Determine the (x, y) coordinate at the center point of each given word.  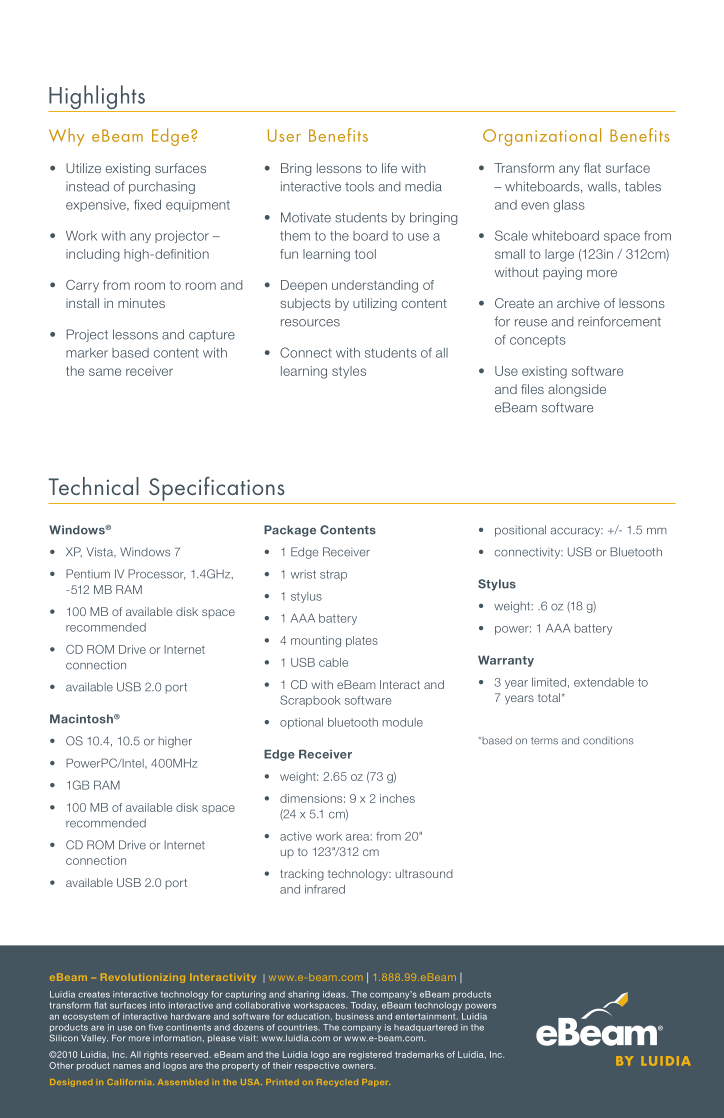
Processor (156, 574)
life (389, 168)
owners (359, 1066)
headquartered (426, 1028)
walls (603, 187)
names (127, 1066)
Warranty (506, 661)
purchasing (162, 188)
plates (362, 641)
